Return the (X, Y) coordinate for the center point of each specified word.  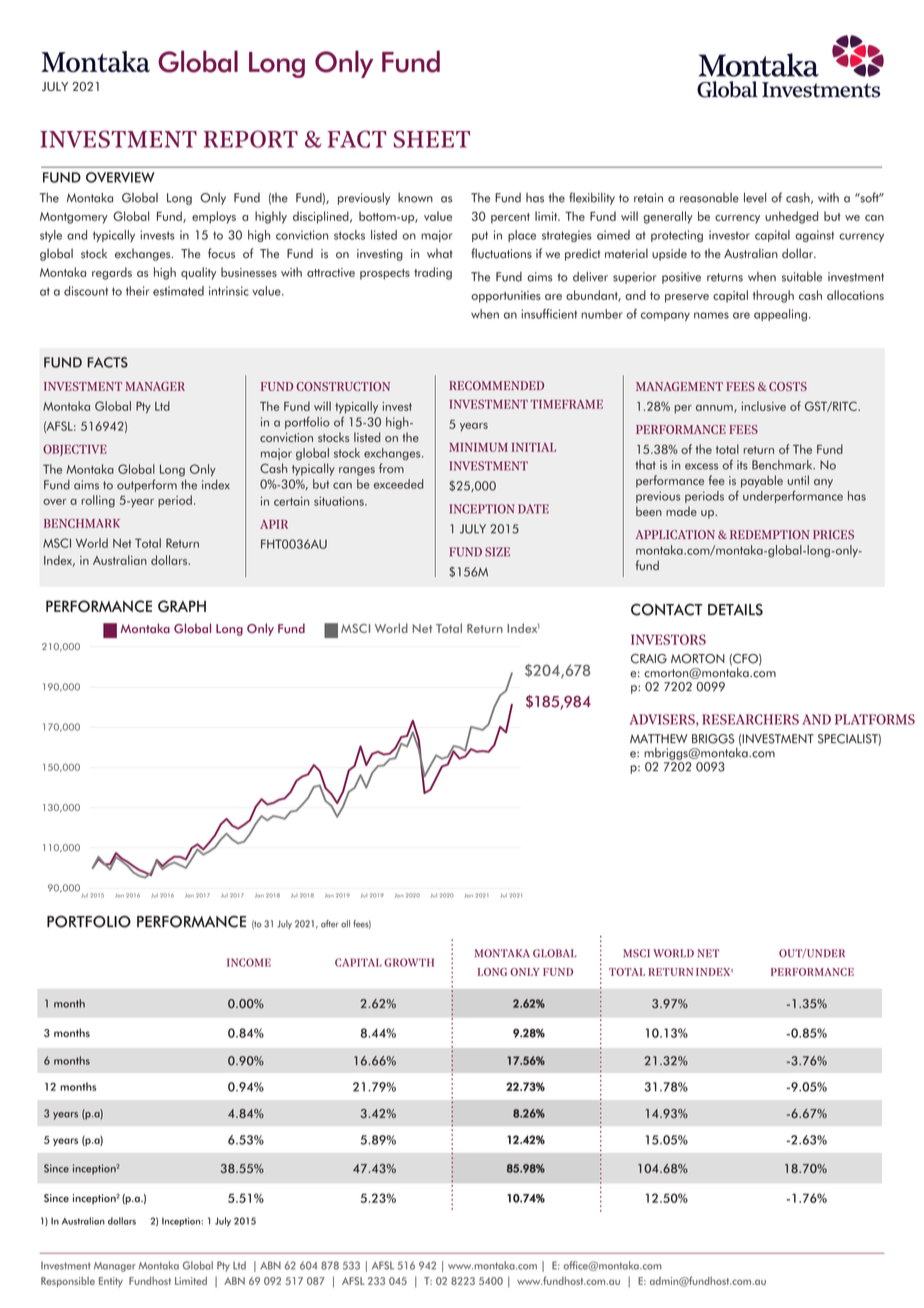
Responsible (68, 1282)
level (755, 197)
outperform (147, 485)
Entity (111, 1282)
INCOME (249, 962)
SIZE (497, 552)
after (329, 924)
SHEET (432, 139)
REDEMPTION (770, 534)
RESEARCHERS (750, 719)
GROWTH (409, 962)
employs (214, 217)
